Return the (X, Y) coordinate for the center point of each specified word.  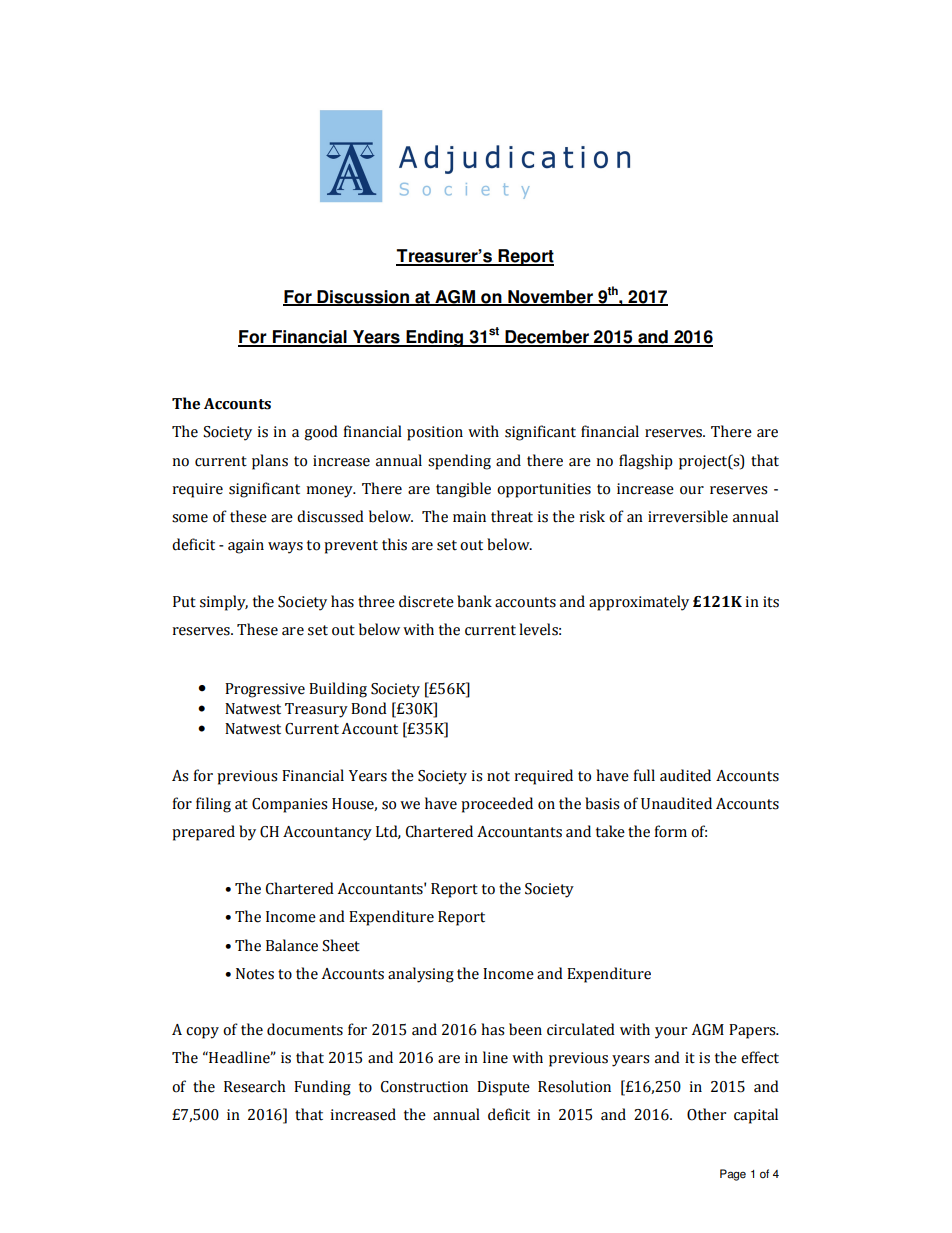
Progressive (265, 690)
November (550, 297)
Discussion (363, 297)
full (644, 775)
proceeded (497, 805)
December (547, 338)
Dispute (503, 1088)
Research (255, 1086)
